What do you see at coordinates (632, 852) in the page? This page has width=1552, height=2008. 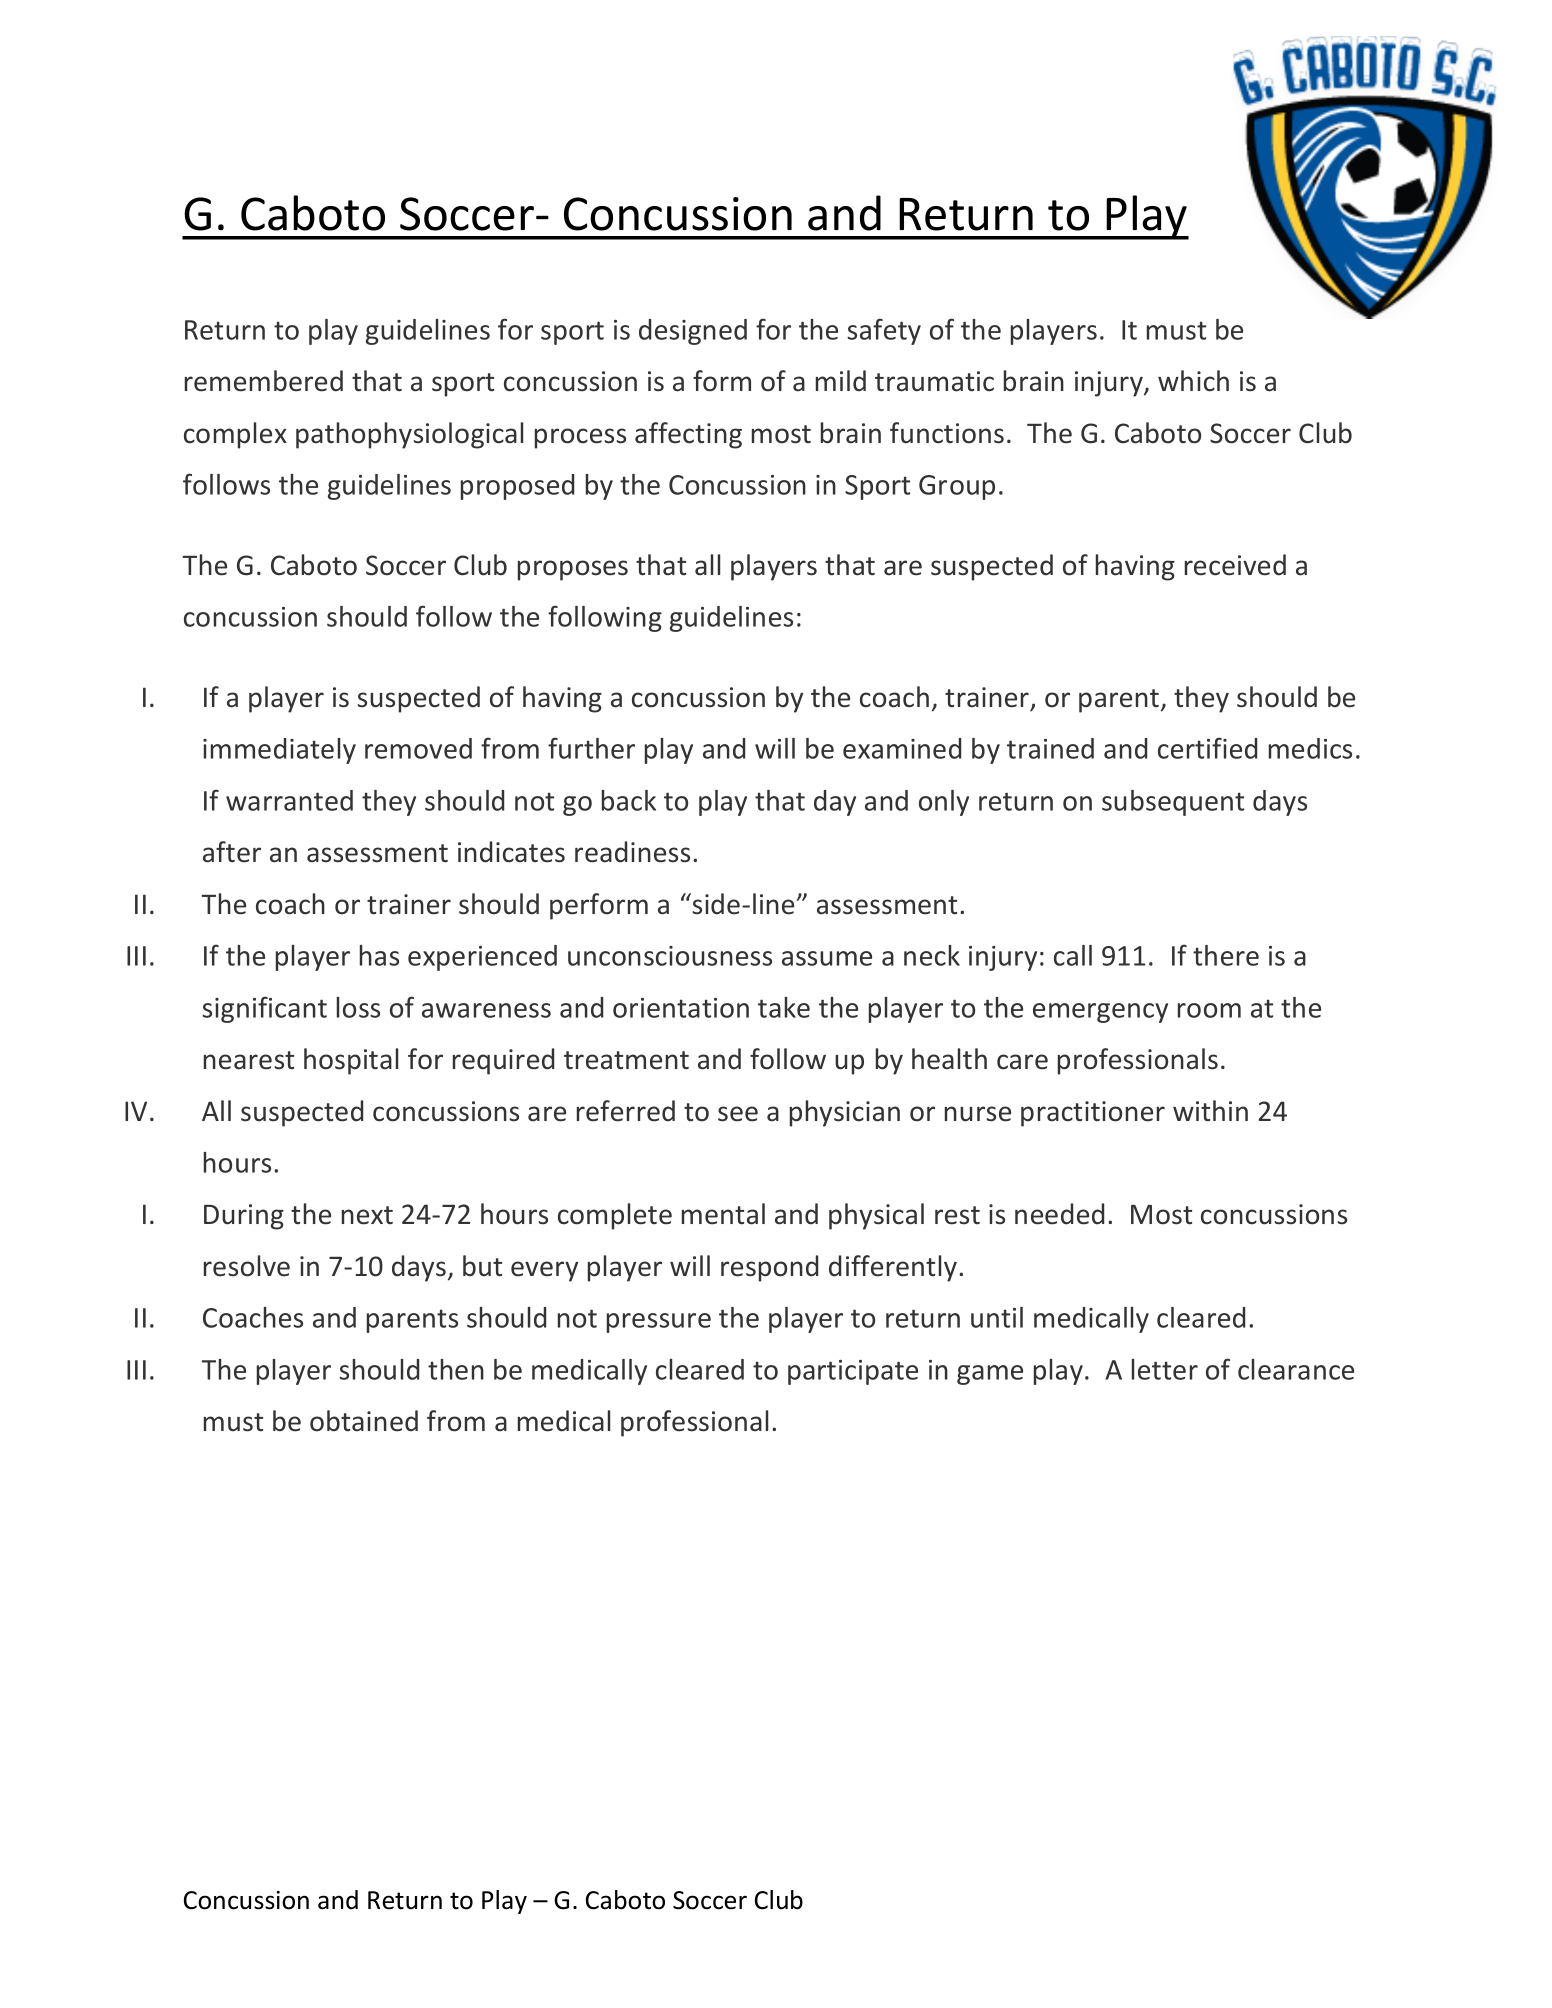 I see `readiness` at bounding box center [632, 852].
